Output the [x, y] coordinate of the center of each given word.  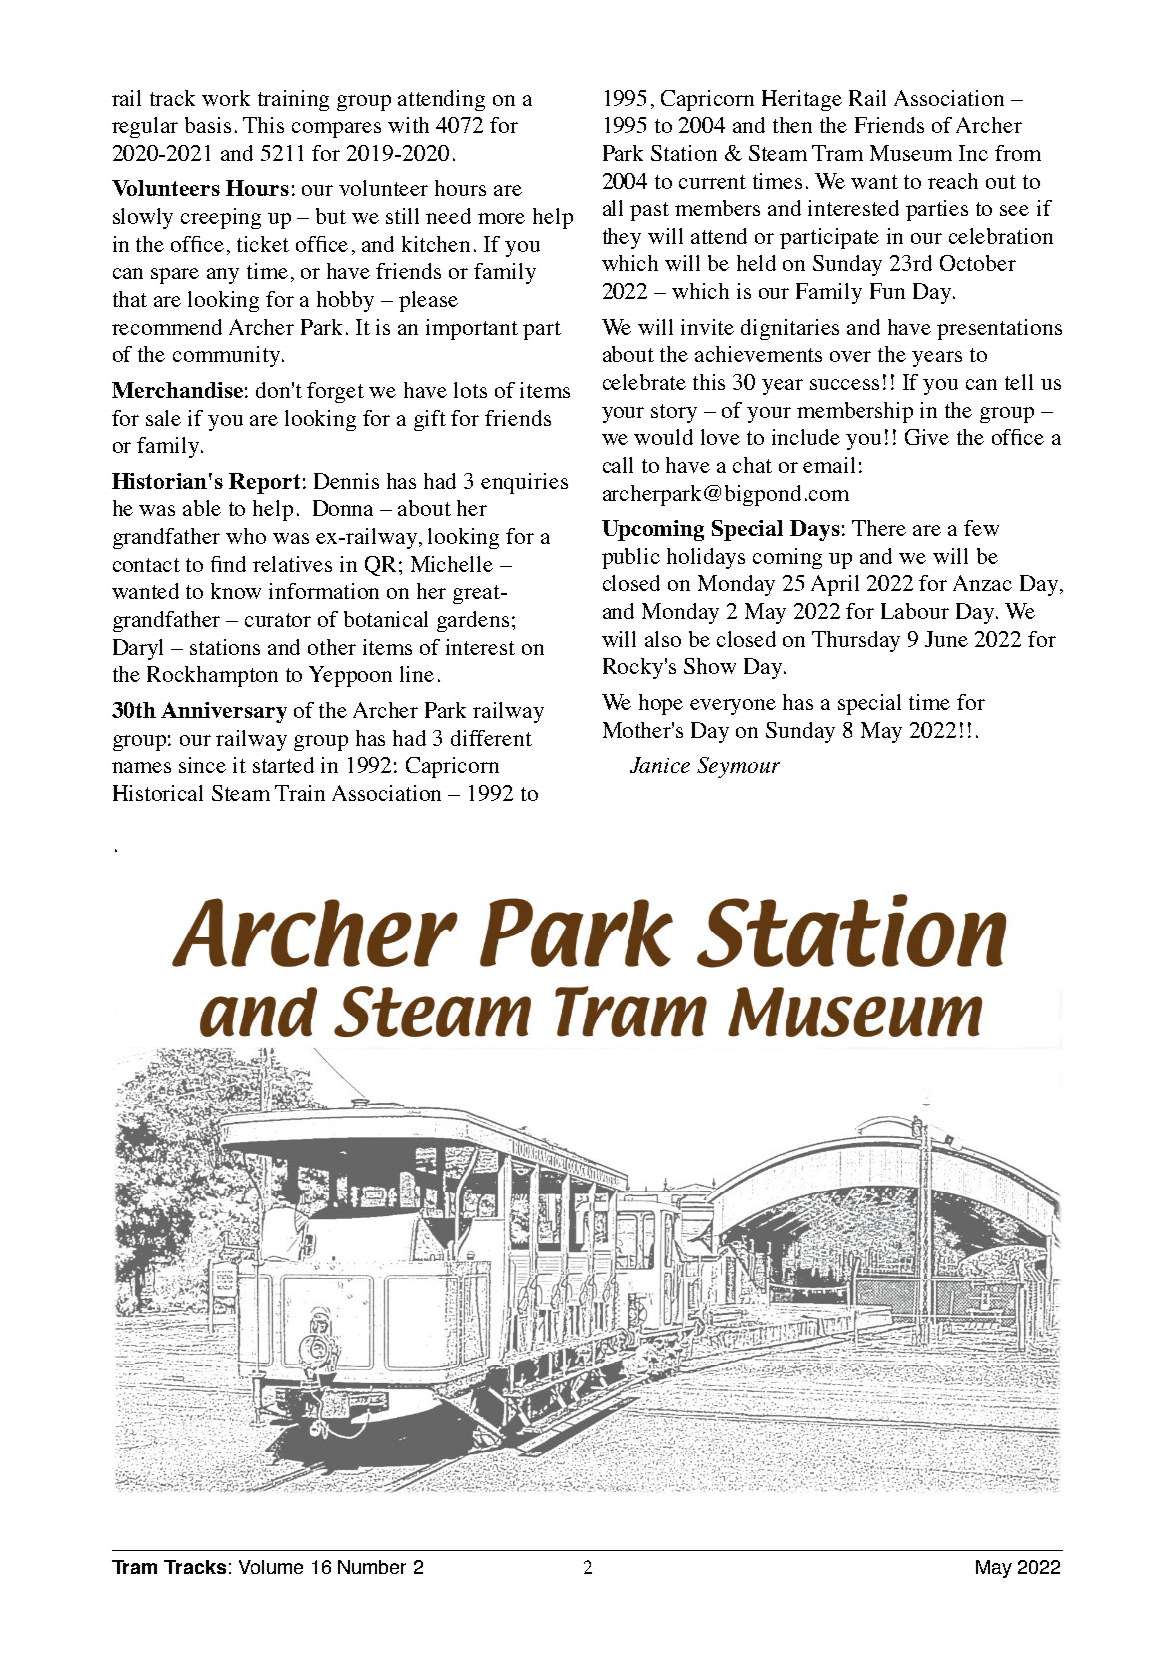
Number [372, 1567]
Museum [911, 153]
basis [208, 125]
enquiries [524, 483]
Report [264, 483]
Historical [158, 793]
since [202, 765]
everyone [733, 707]
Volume [271, 1567]
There [879, 528]
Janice [660, 765]
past [649, 211]
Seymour [738, 767]
